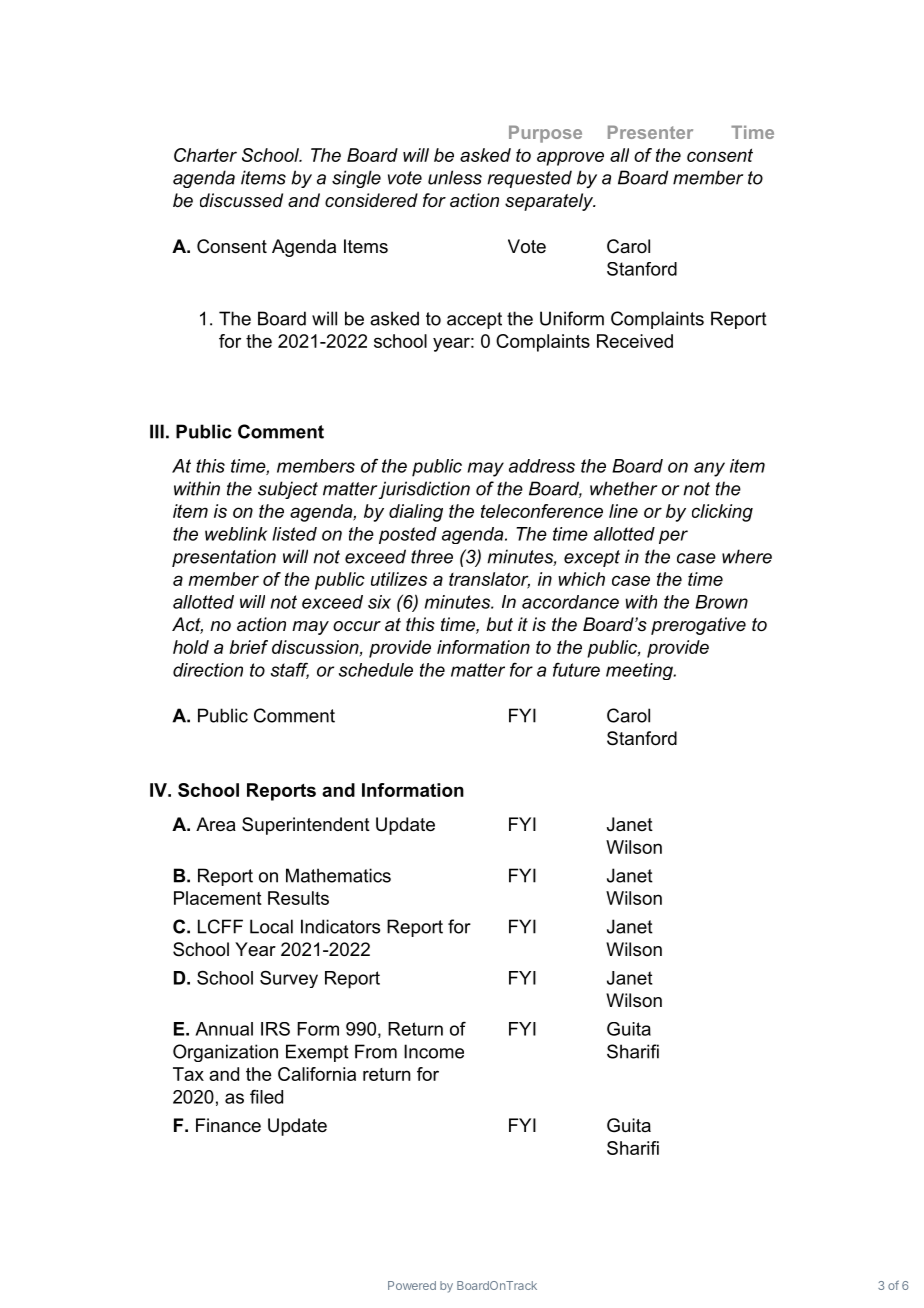 The width and height of the screenshot is (924, 1308). Describe the element at coordinates (376, 1051) in the screenshot. I see `From` at that location.
